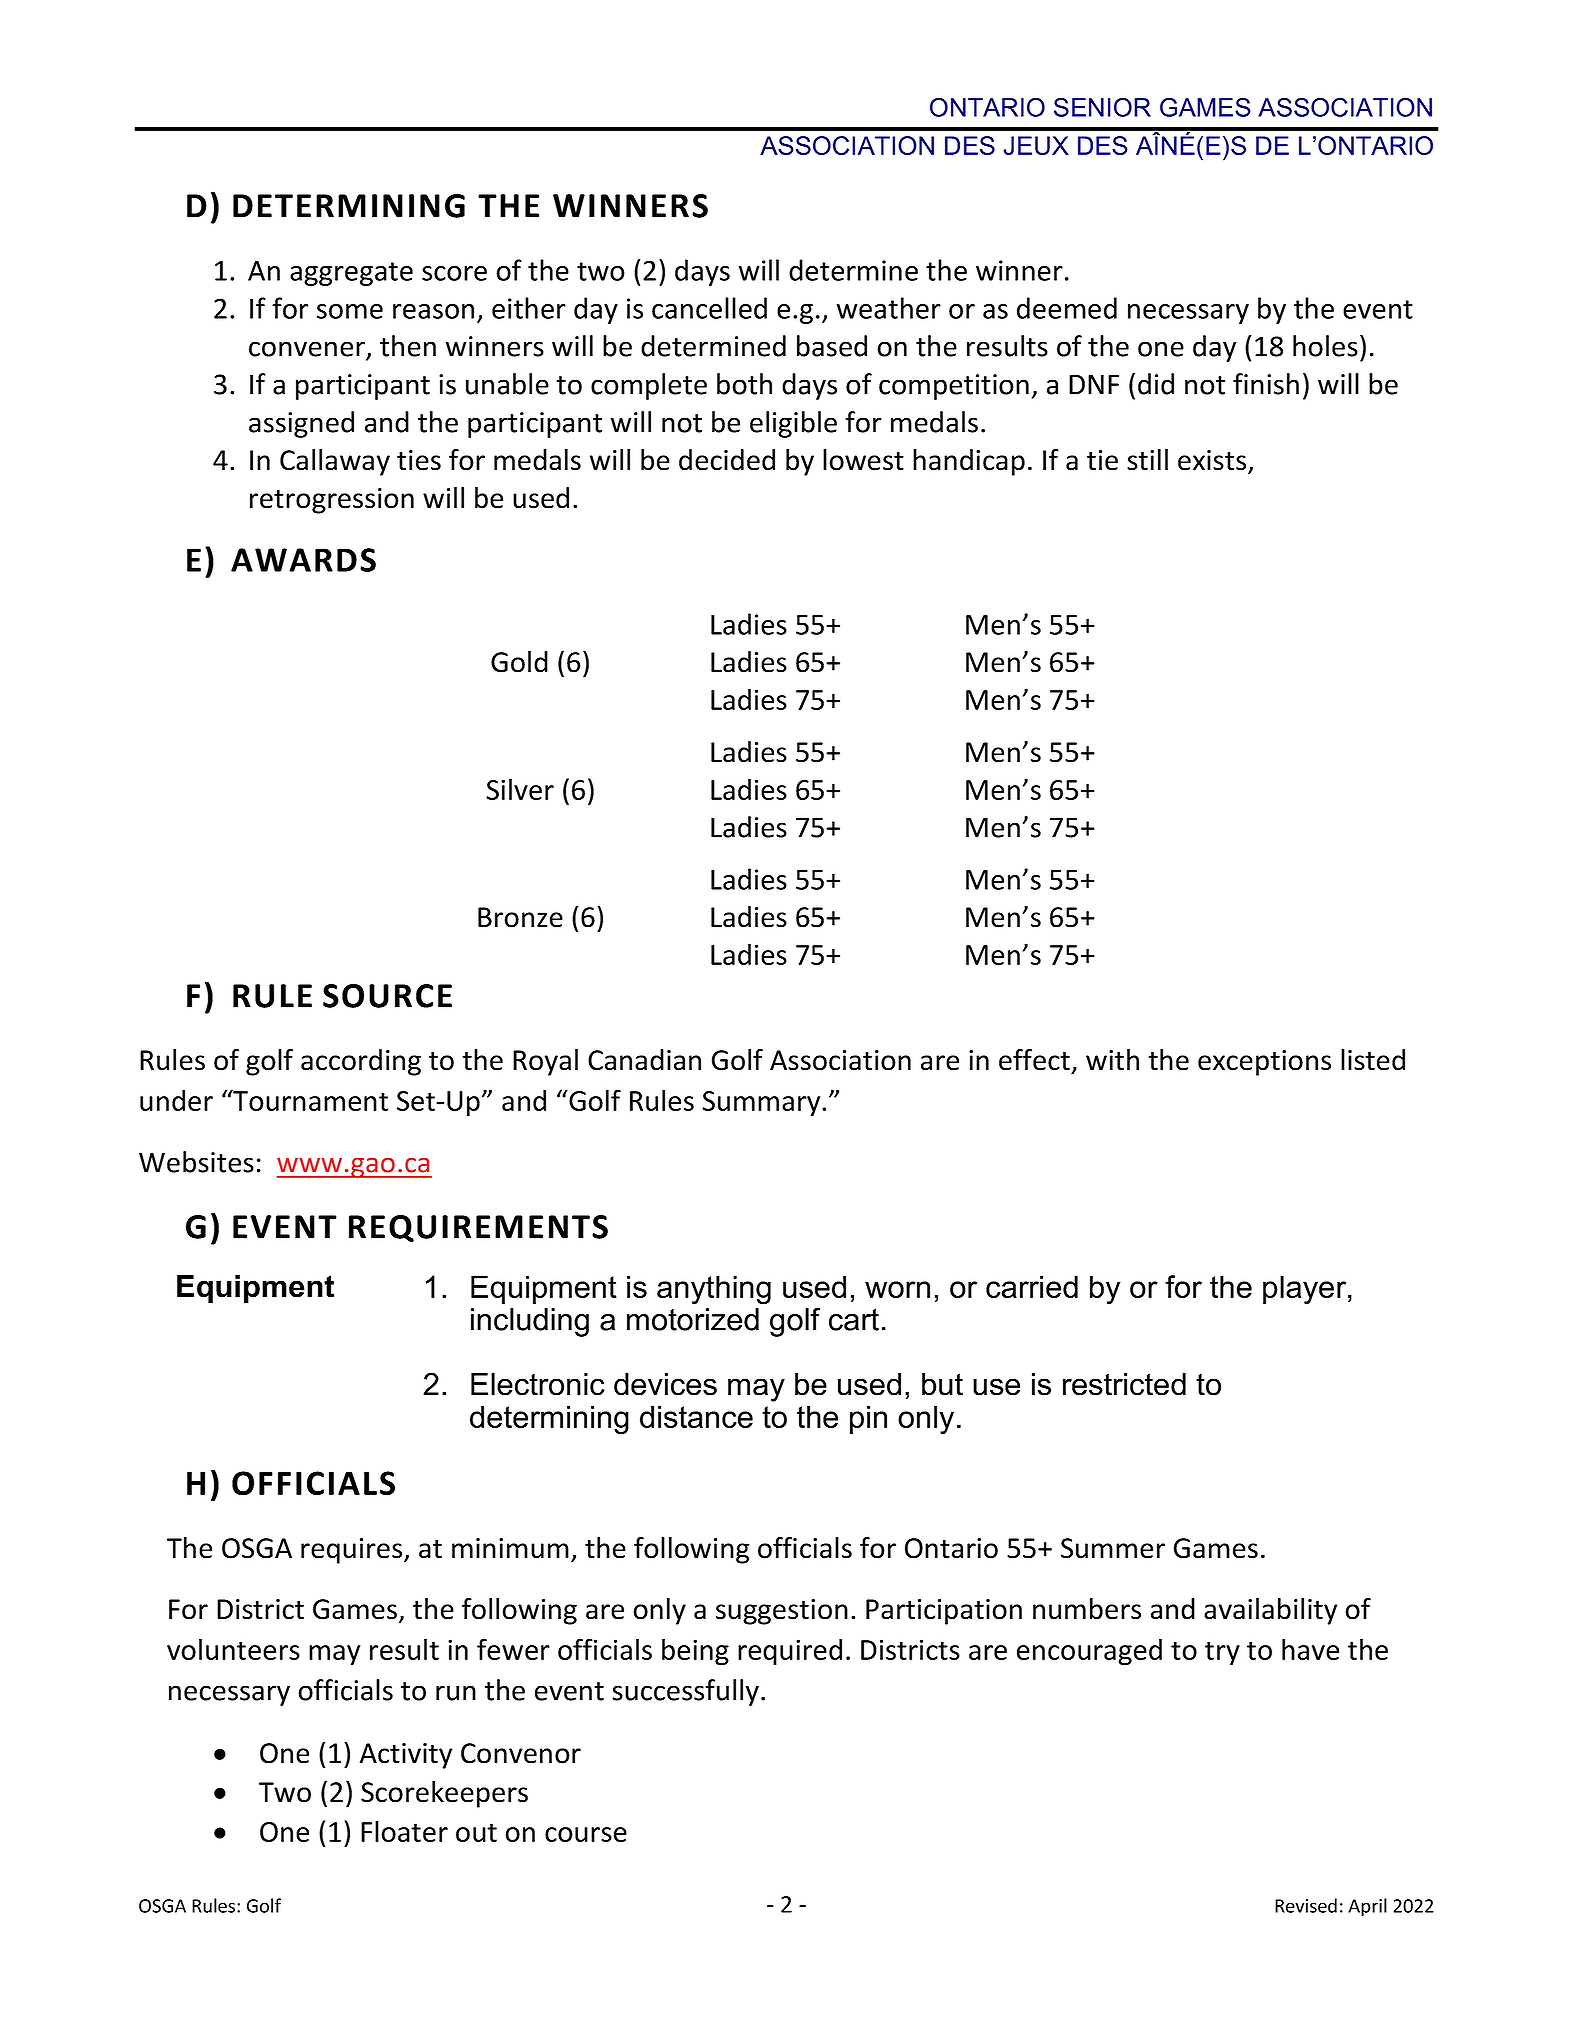 The width and height of the page is (1573, 2035). What do you see at coordinates (1213, 461) in the page?
I see `exists` at bounding box center [1213, 461].
